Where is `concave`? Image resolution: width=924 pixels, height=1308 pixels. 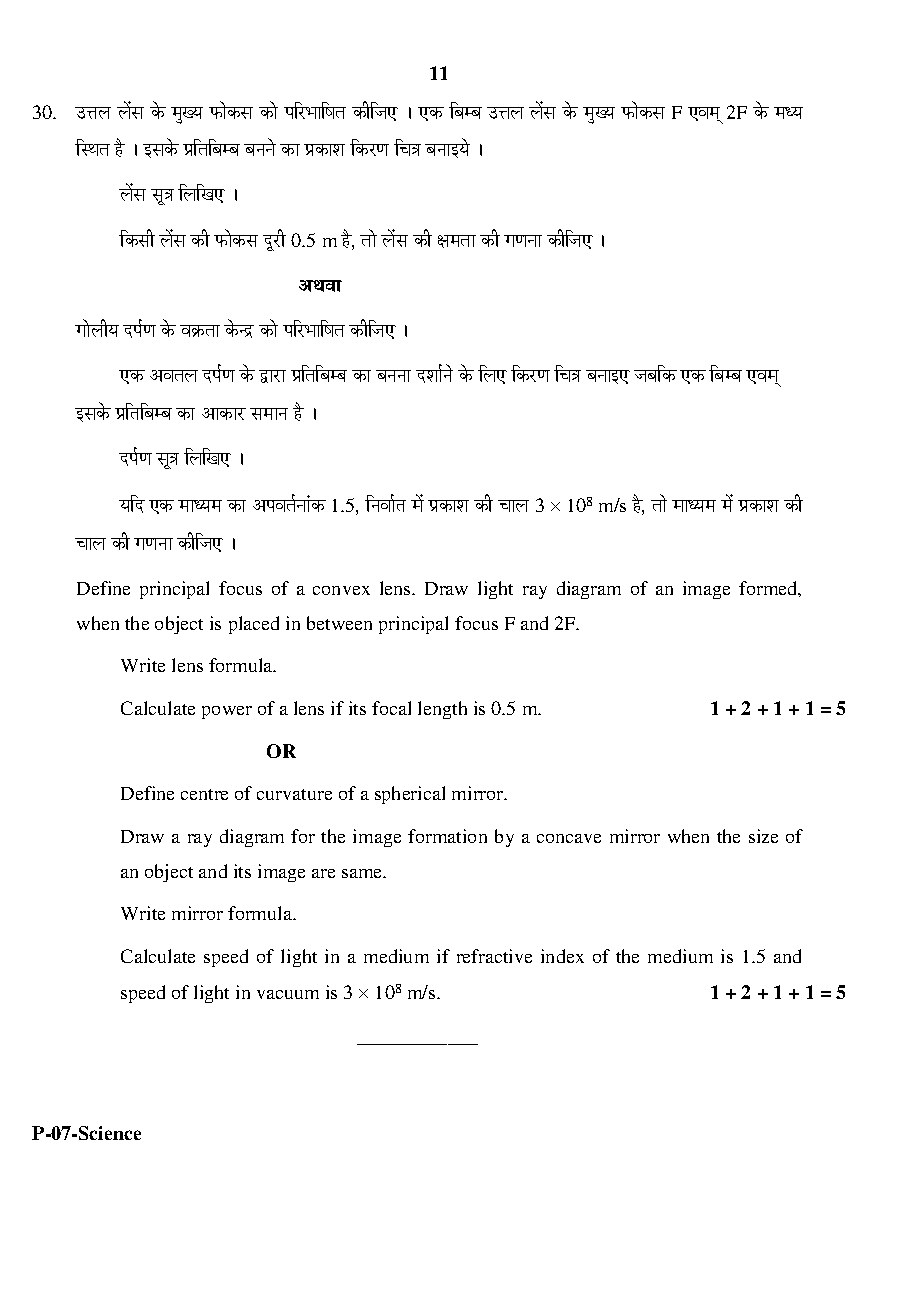 concave is located at coordinates (569, 838).
